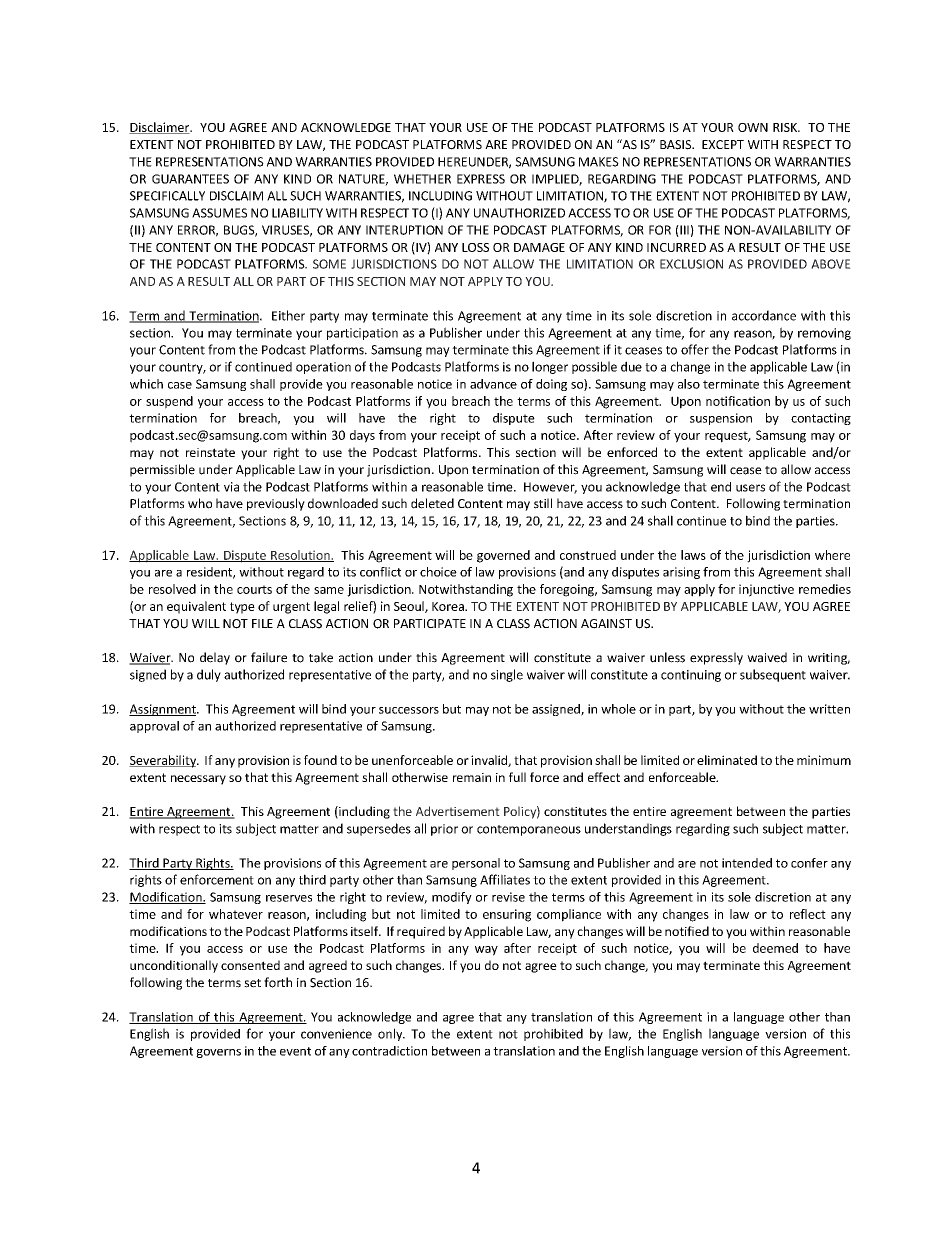 The image size is (952, 1233). What do you see at coordinates (209, 675) in the screenshot?
I see `duly` at bounding box center [209, 675].
